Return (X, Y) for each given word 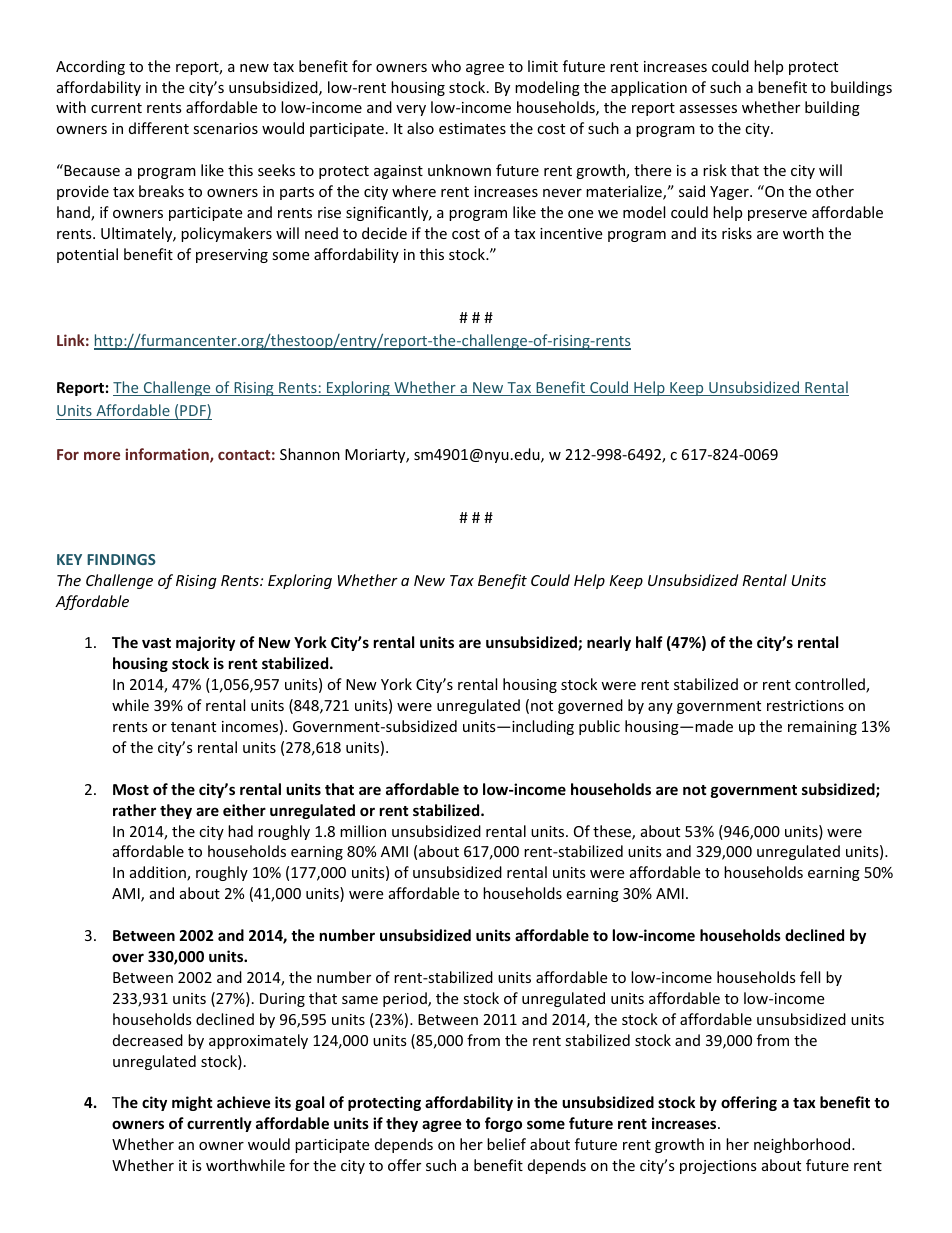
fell (810, 977)
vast (156, 643)
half (649, 642)
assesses (708, 109)
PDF (194, 411)
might (192, 1103)
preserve (777, 215)
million (363, 831)
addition (159, 873)
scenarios (225, 128)
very (411, 110)
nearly (609, 643)
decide (384, 233)
